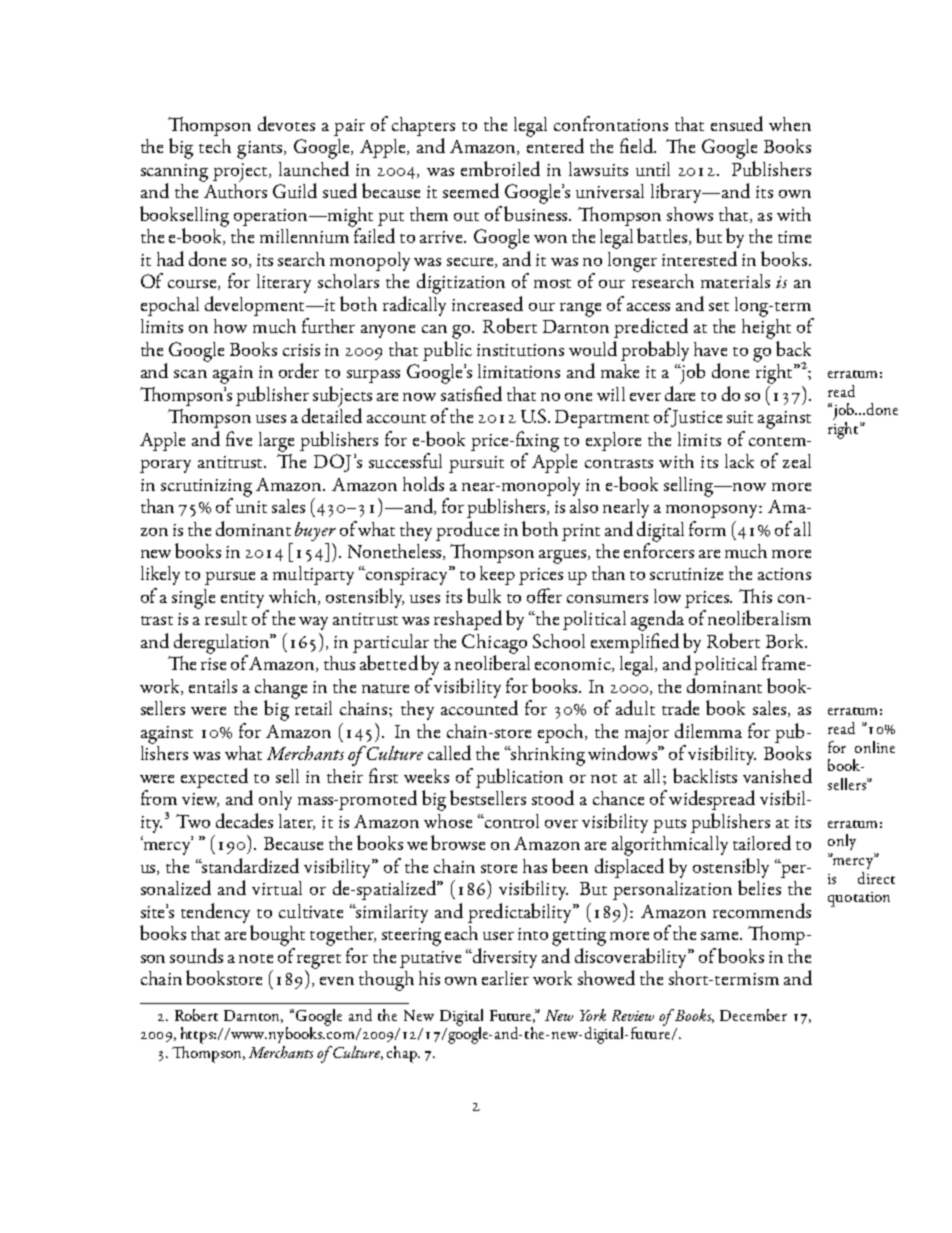 This document has width=952, height=1233. What do you see at coordinates (299, 370) in the document?
I see `order` at bounding box center [299, 370].
